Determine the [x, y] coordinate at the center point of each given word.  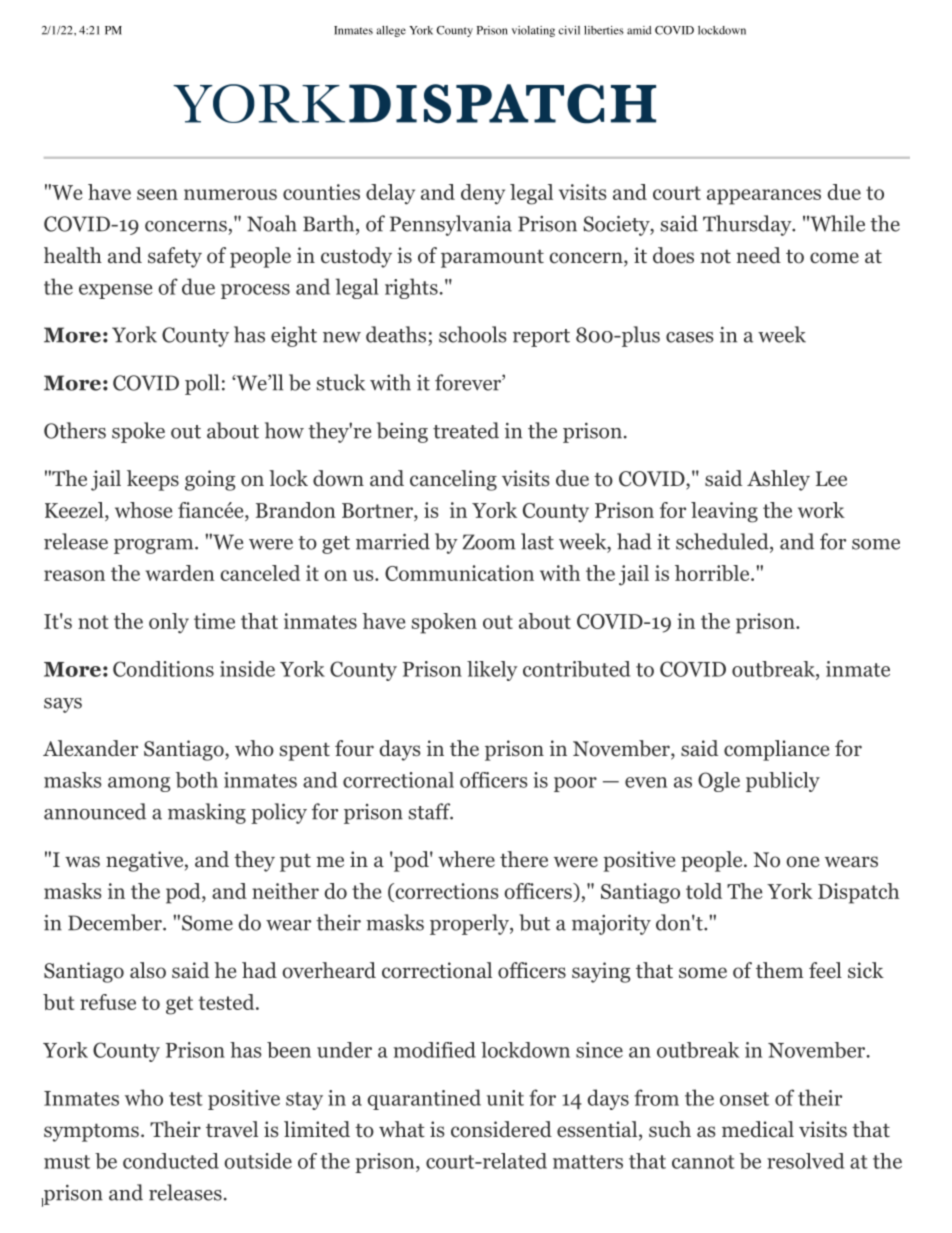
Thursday [748, 225]
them [779, 970]
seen [157, 194]
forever [469, 382]
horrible [712, 573]
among [139, 784]
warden [180, 573]
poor [575, 784]
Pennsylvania [451, 225]
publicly [783, 782]
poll [202, 384]
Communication [459, 573]
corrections [445, 891]
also [148, 970]
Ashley [778, 480]
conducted [171, 1161]
